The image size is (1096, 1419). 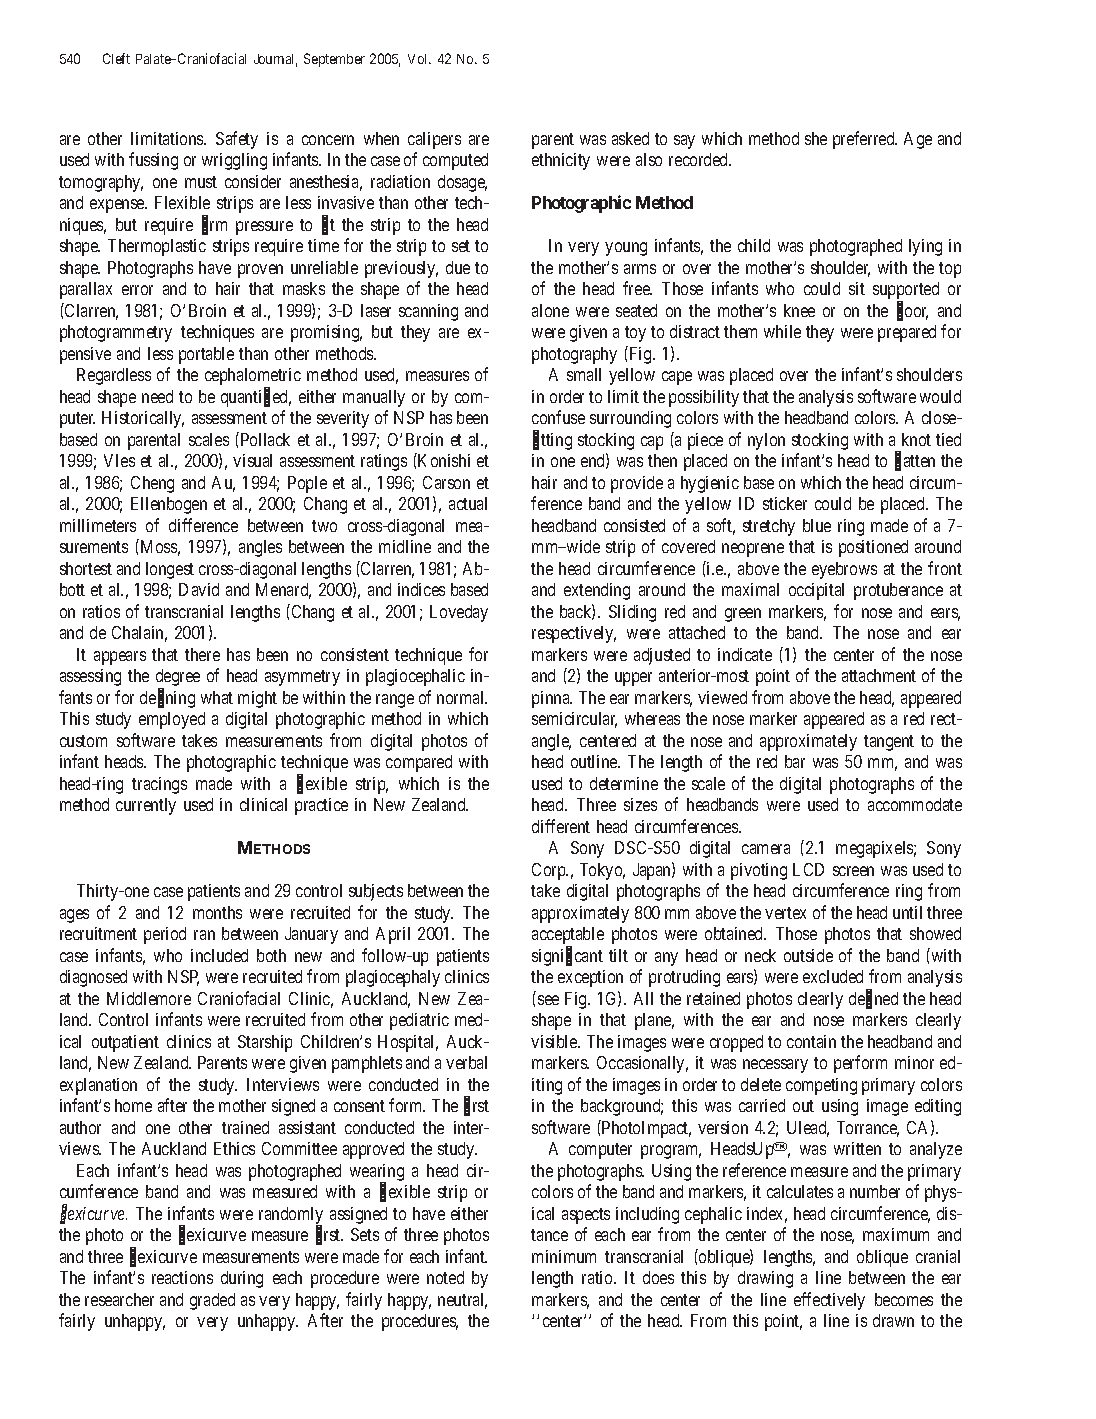 I want to click on actual, so click(x=468, y=503).
